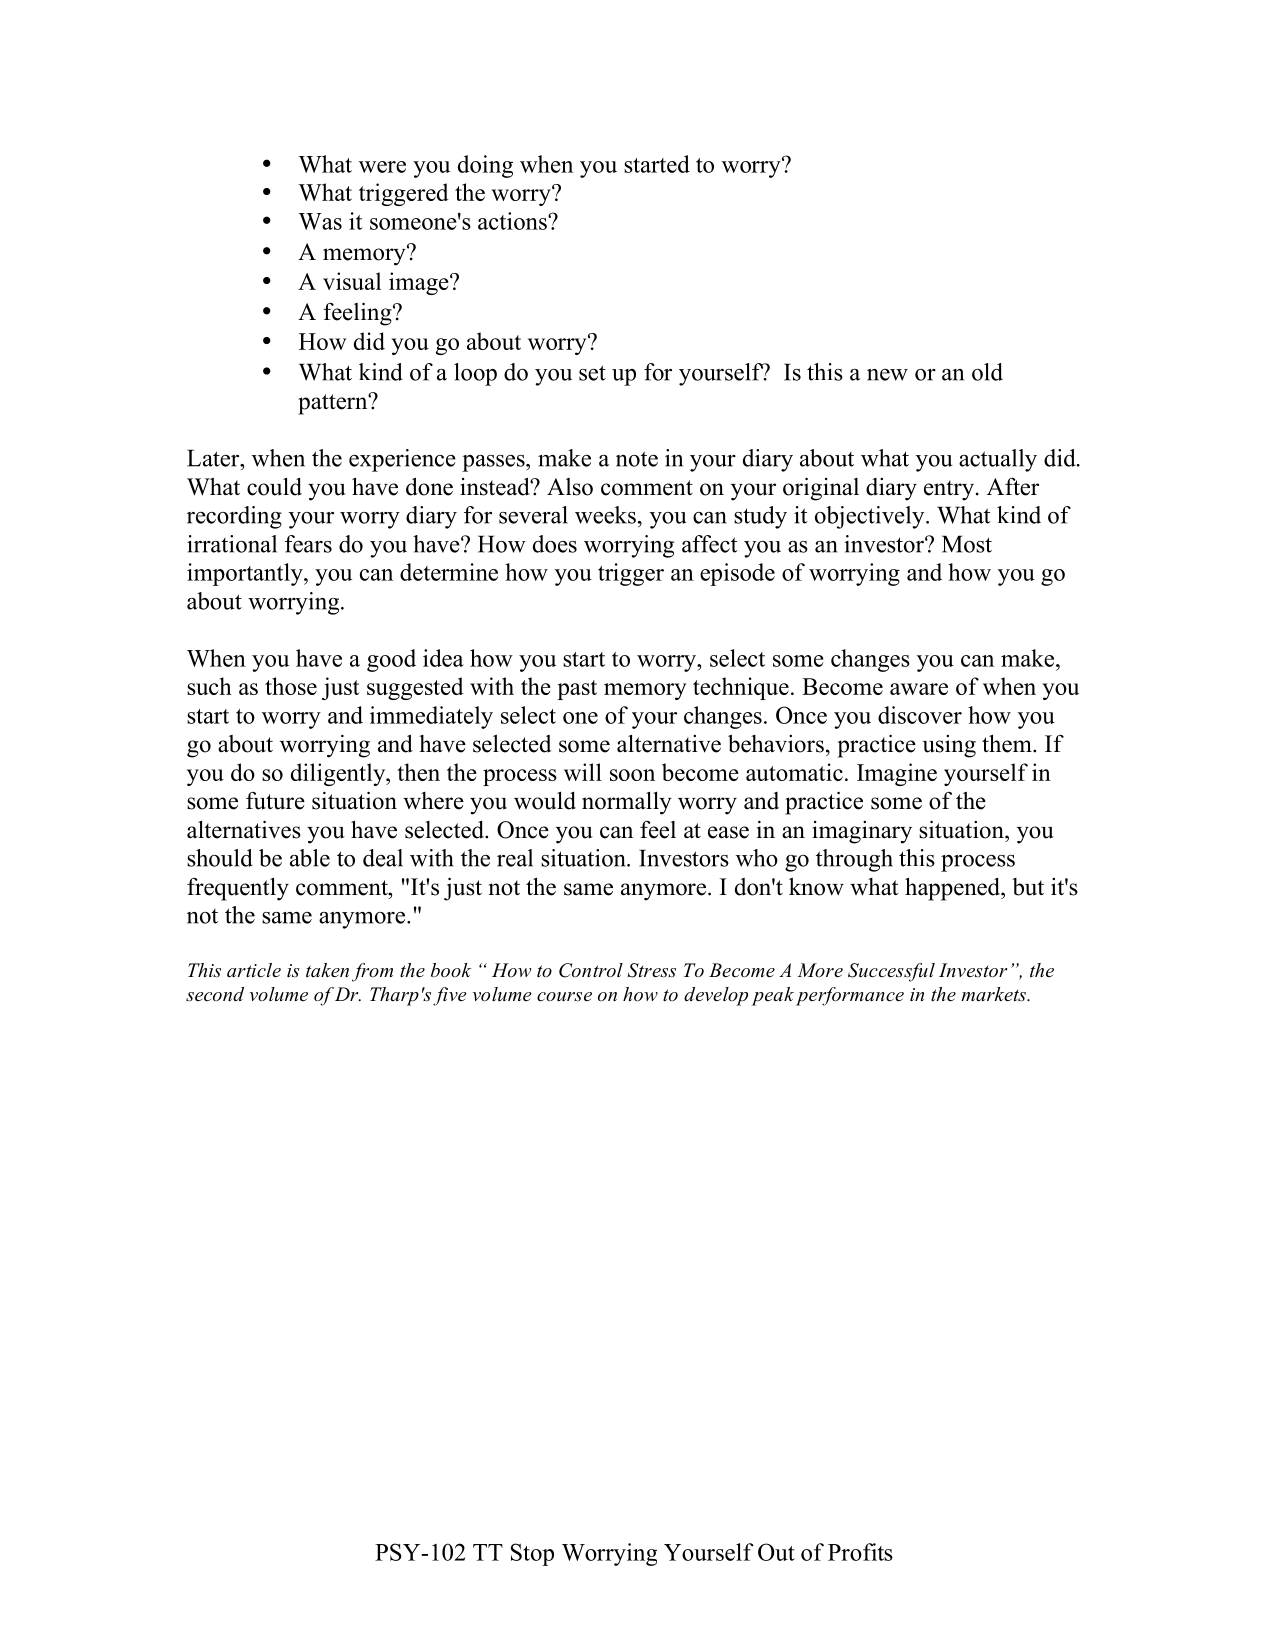 This screenshot has width=1268, height=1640. I want to click on new, so click(887, 375).
